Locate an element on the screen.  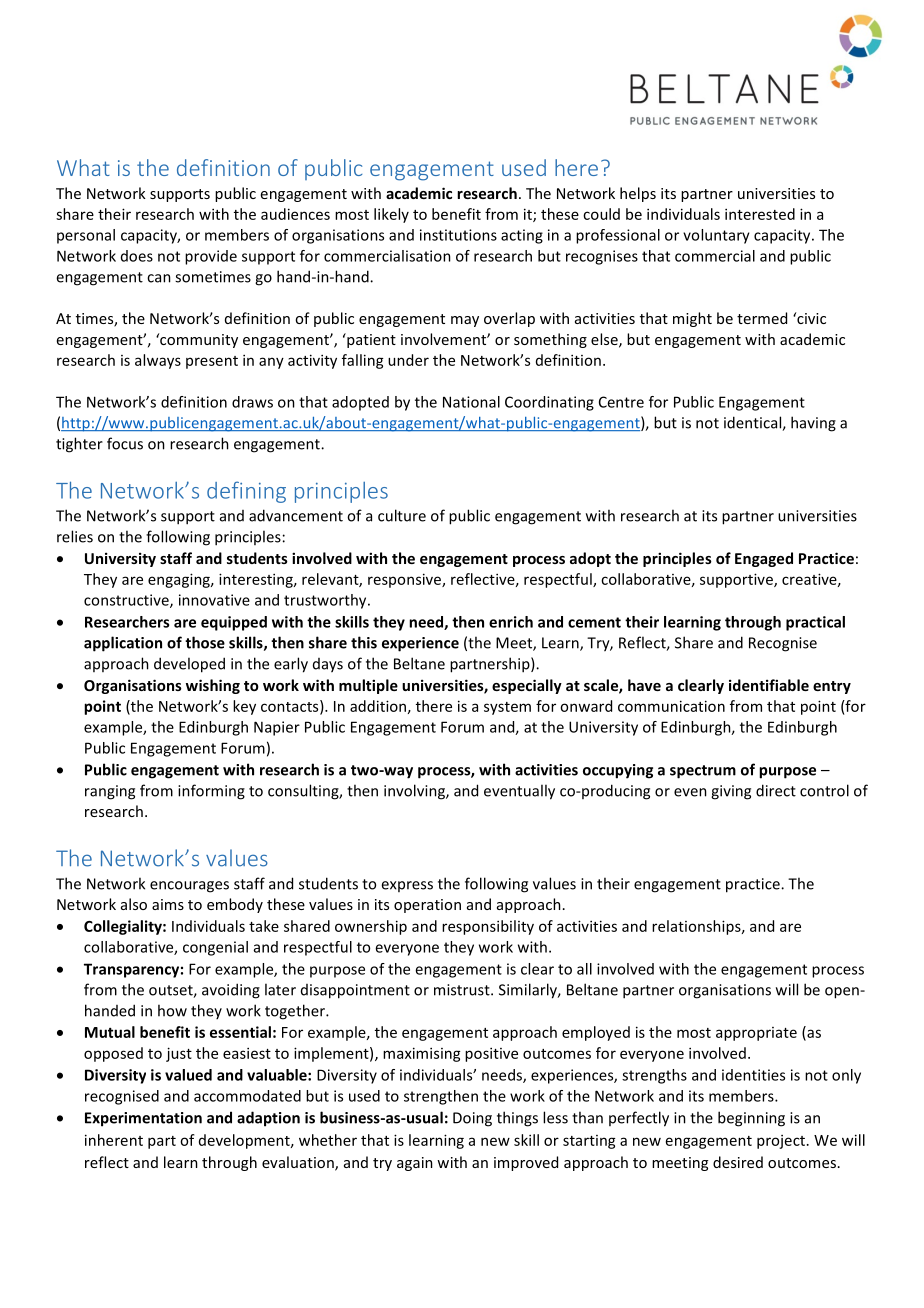
does is located at coordinates (137, 256).
